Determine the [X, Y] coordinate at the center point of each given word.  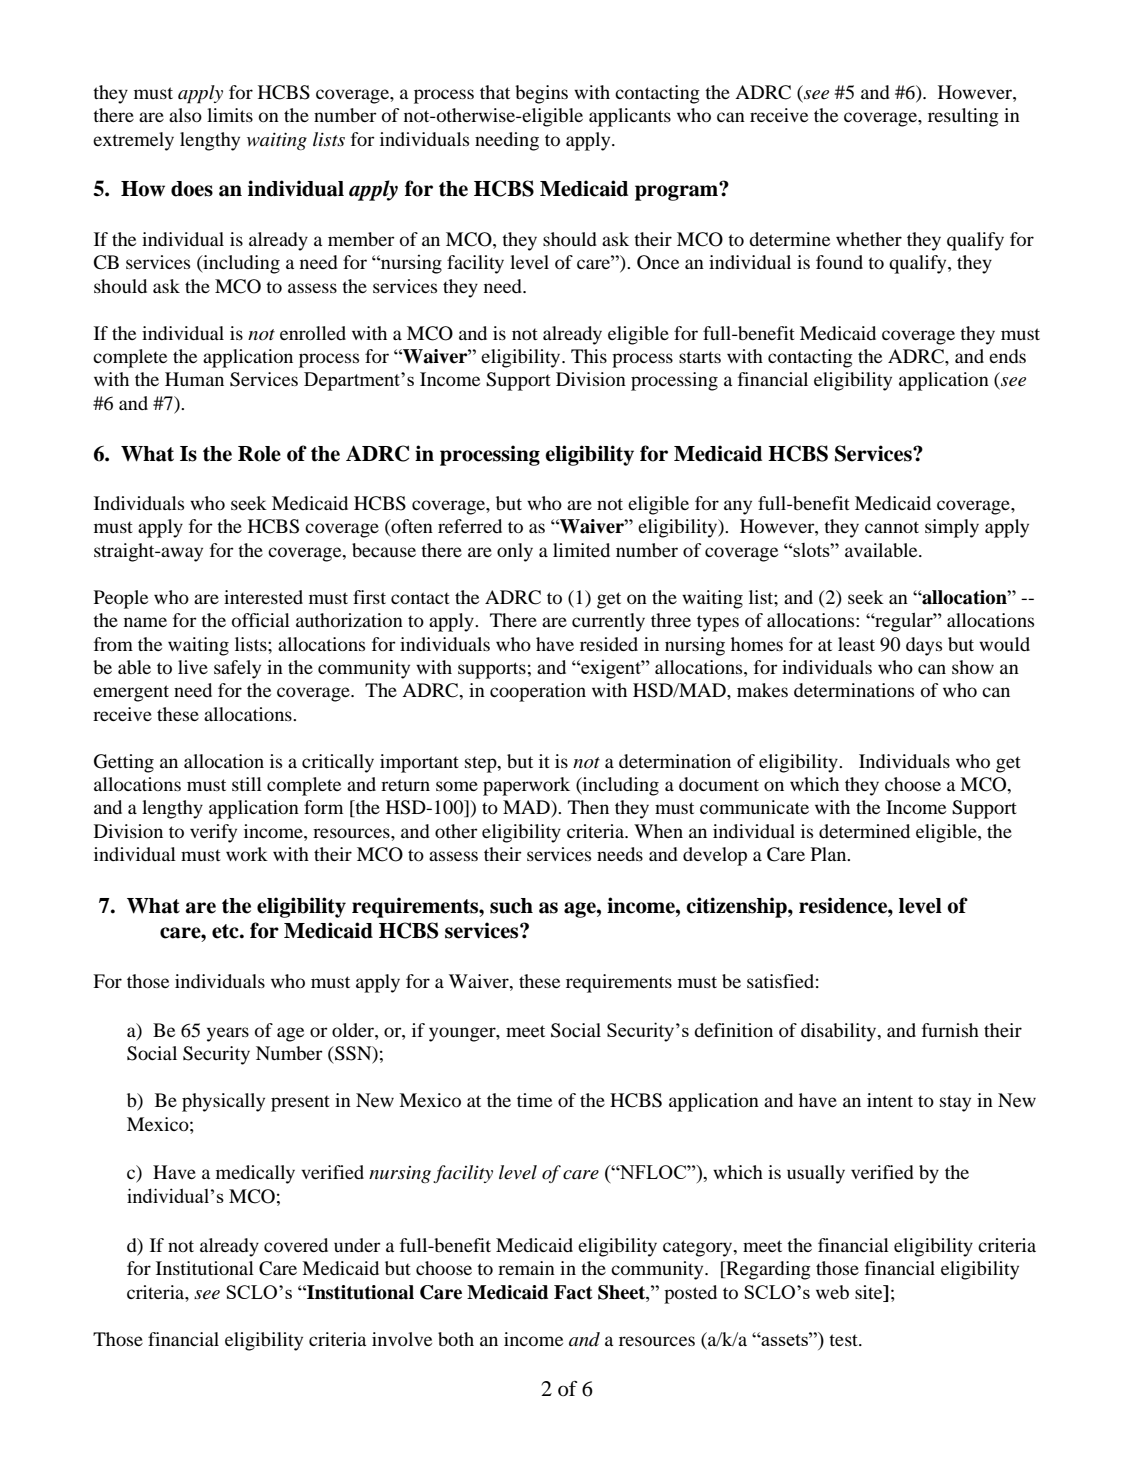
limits [230, 115]
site [870, 1292]
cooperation [538, 692]
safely [237, 669]
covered [296, 1245]
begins [541, 94]
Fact [573, 1292]
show [973, 667]
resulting [963, 117]
